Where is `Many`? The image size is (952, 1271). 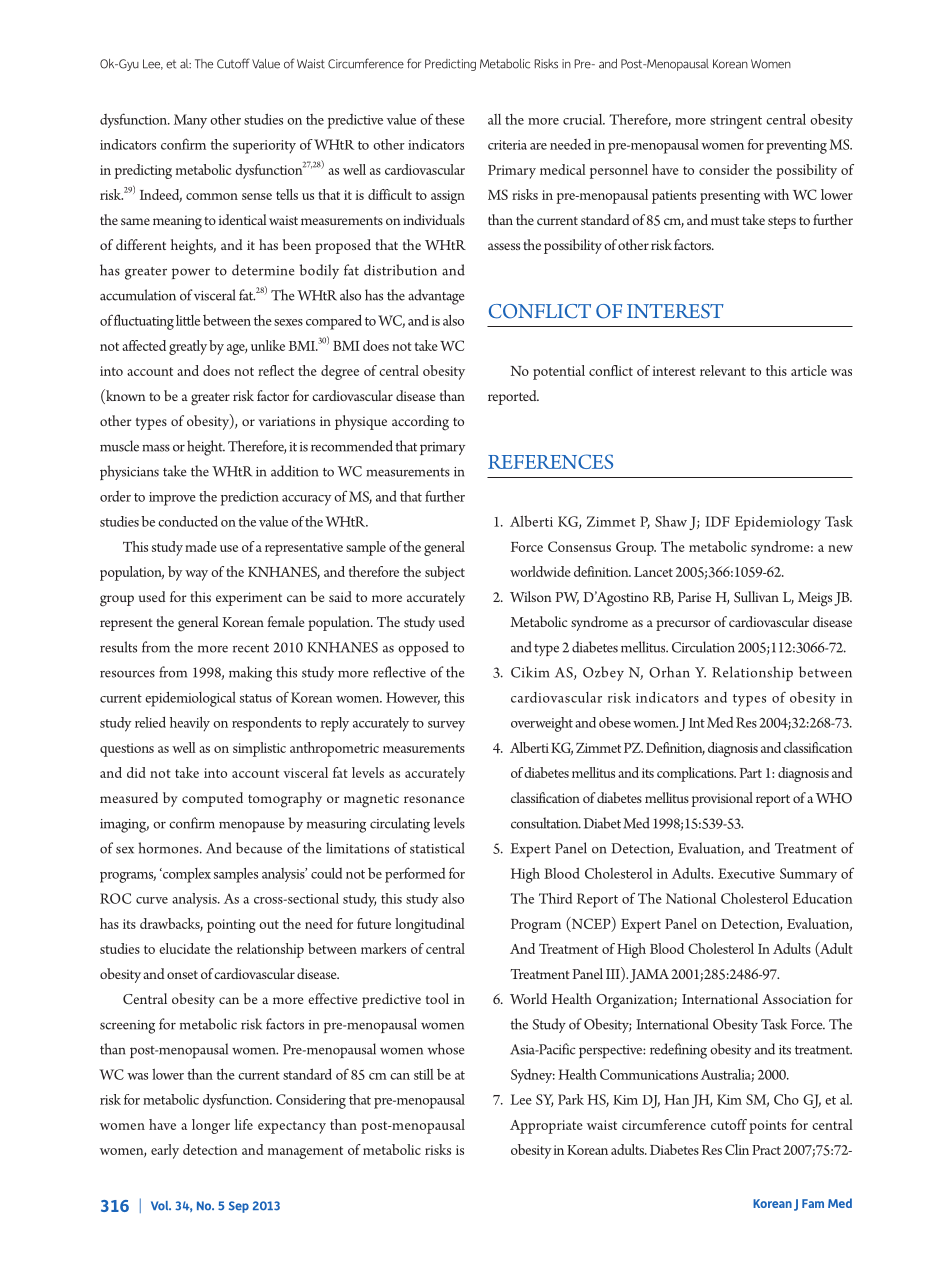
Many is located at coordinates (190, 121).
